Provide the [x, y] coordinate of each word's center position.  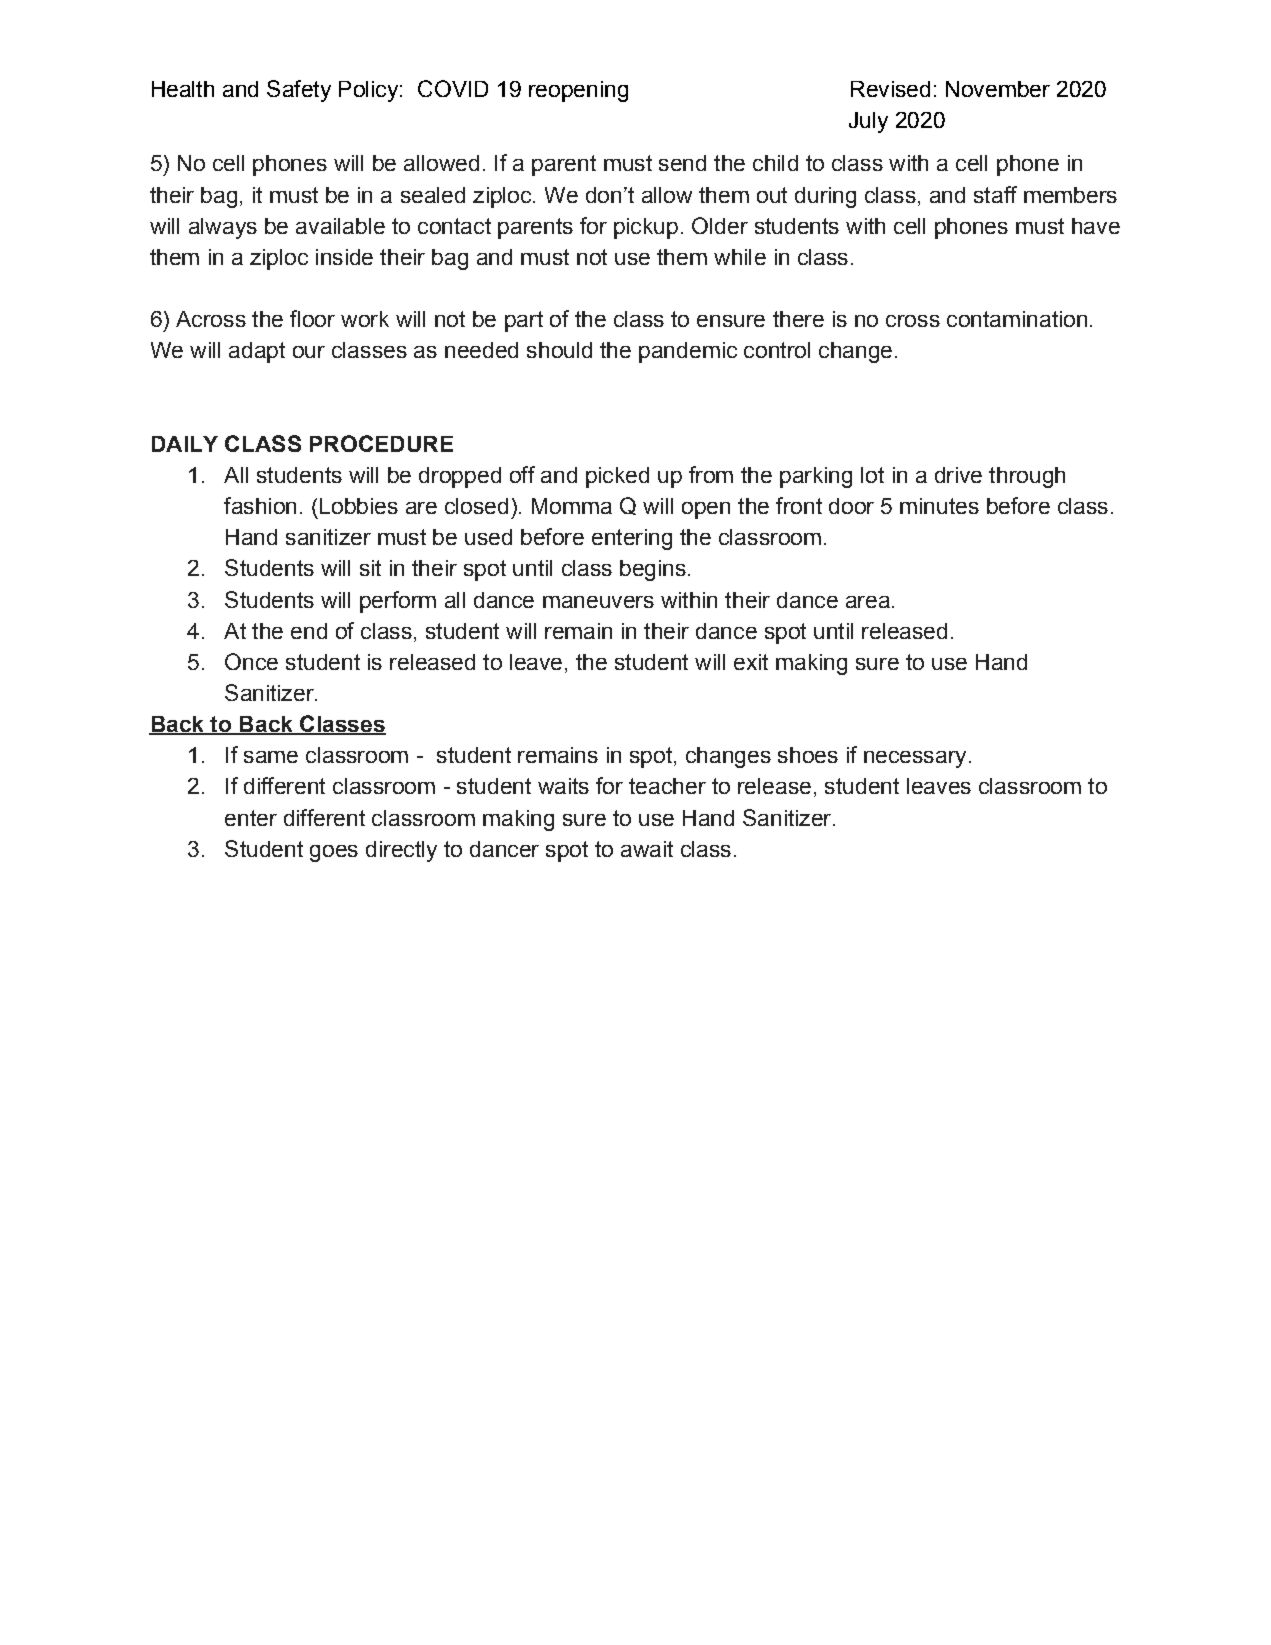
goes [334, 853]
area [868, 602]
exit [751, 662]
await [647, 849]
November [998, 89]
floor [312, 318]
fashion [260, 505]
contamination [1017, 319]
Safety [299, 91]
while [740, 257]
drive [958, 475]
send [682, 163]
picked [617, 477]
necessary [915, 759]
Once [251, 661]
